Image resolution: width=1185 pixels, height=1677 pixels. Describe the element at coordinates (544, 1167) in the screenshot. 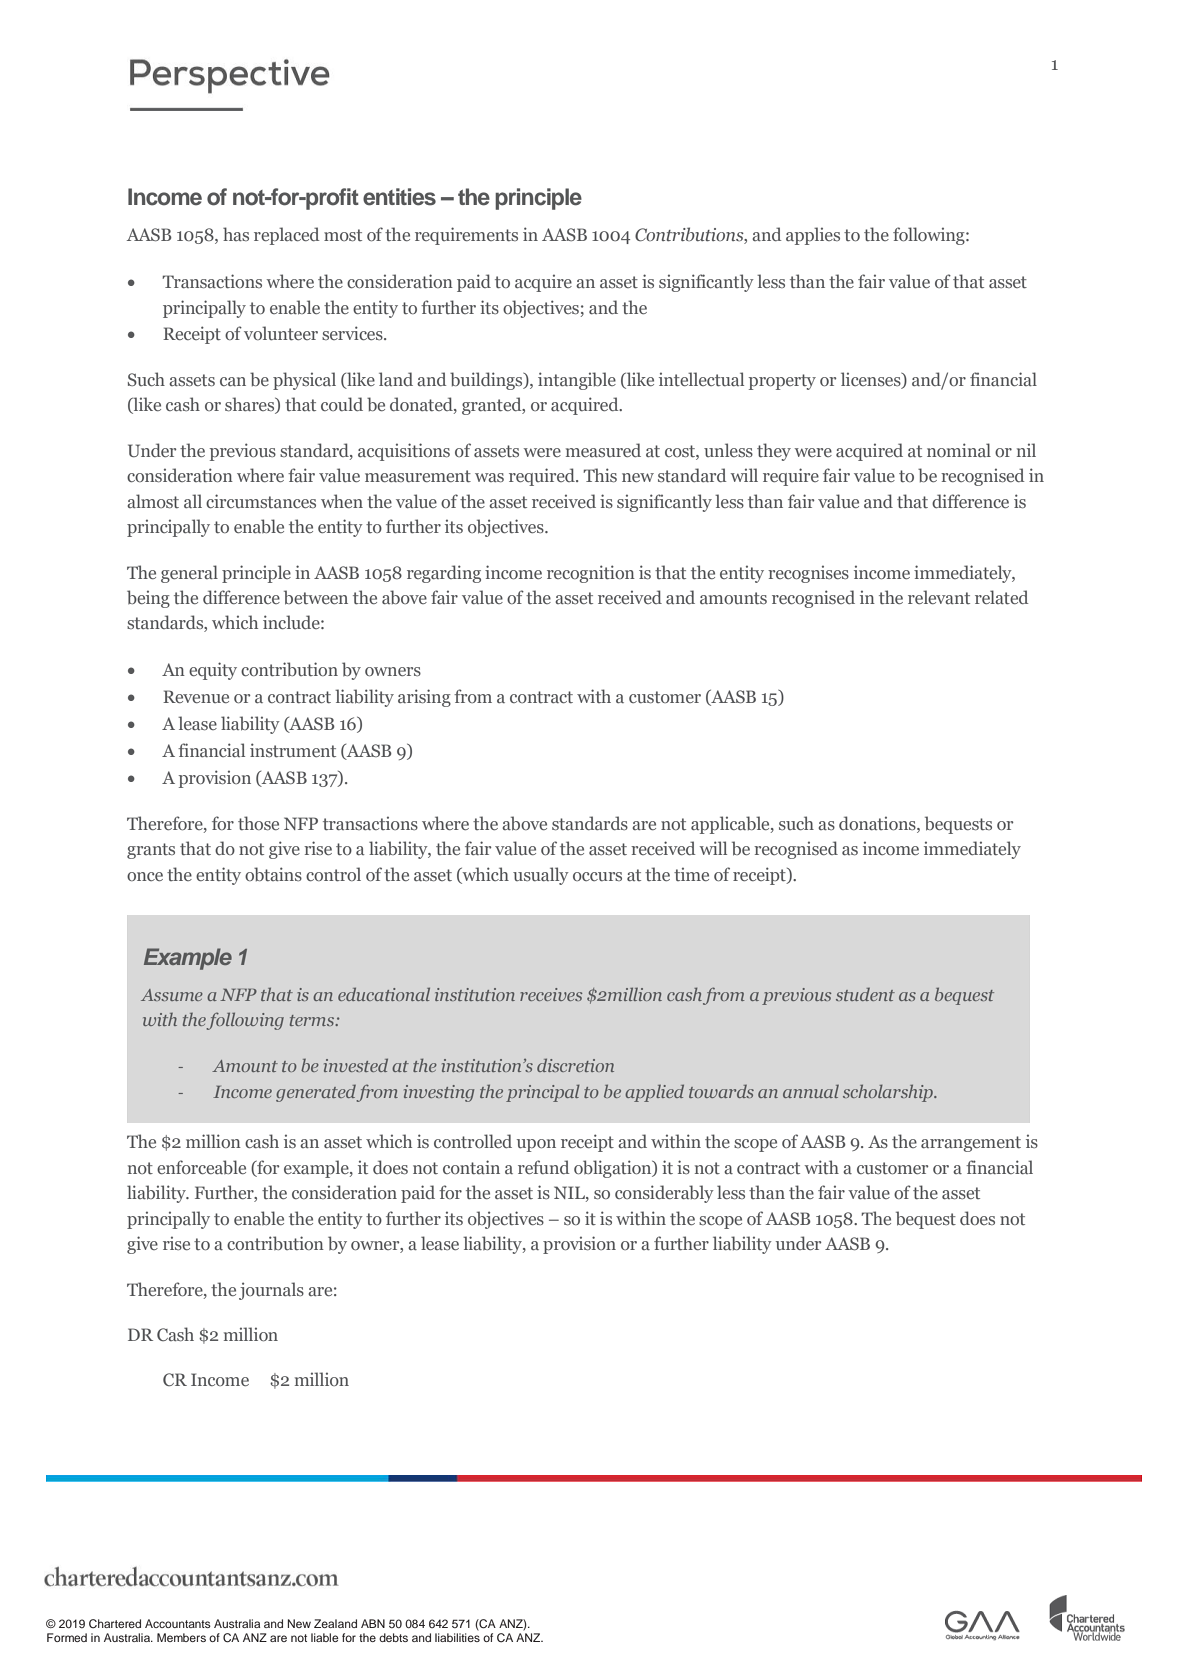

I see `refund` at that location.
